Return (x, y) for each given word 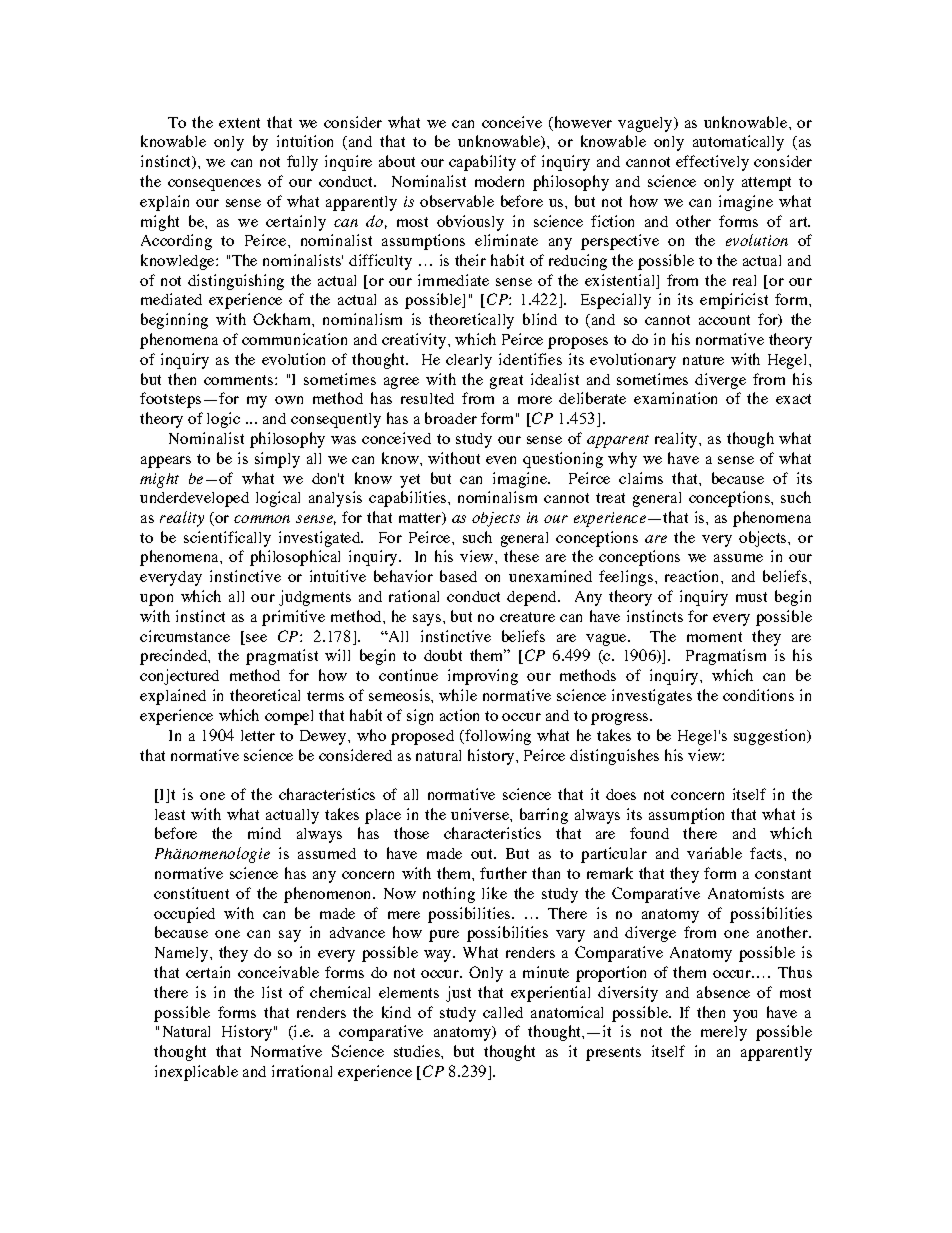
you (745, 1016)
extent (239, 123)
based (458, 576)
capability (482, 163)
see (256, 638)
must (751, 597)
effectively (712, 163)
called (503, 1012)
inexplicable (196, 1073)
